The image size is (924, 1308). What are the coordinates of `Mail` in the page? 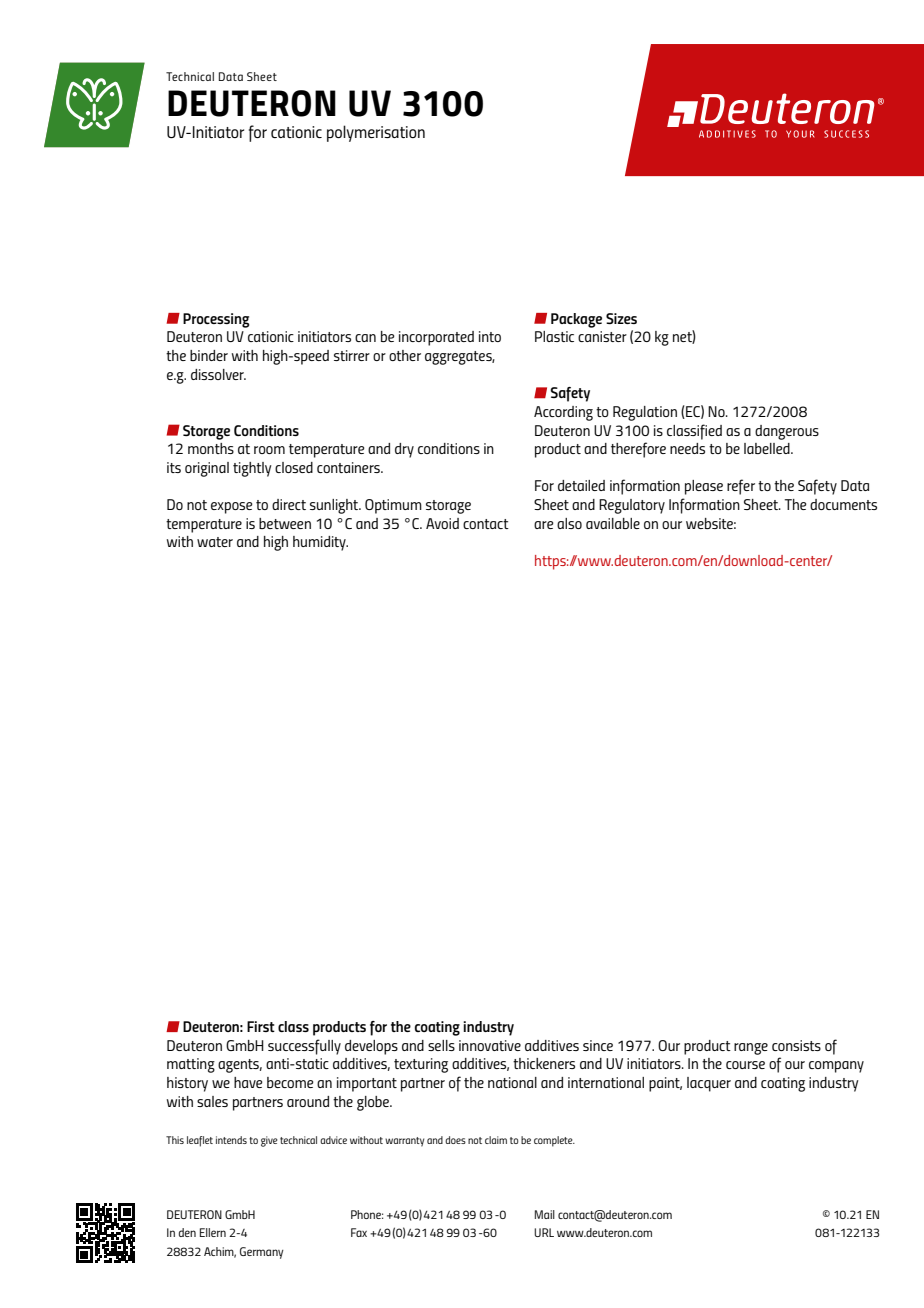 It's located at (545, 1214).
